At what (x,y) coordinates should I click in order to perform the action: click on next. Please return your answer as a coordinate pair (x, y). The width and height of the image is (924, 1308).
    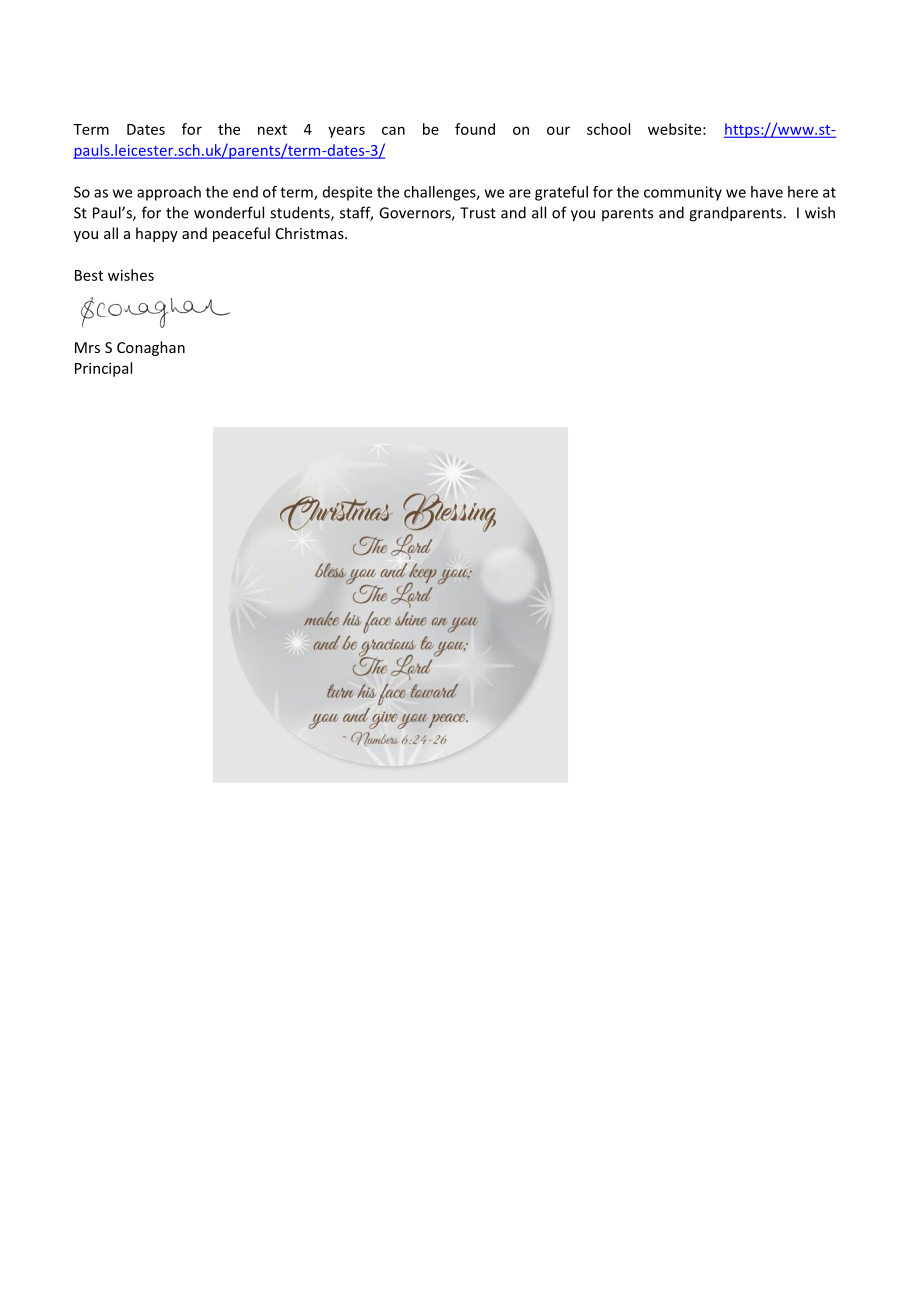
    Looking at the image, I should click on (272, 130).
